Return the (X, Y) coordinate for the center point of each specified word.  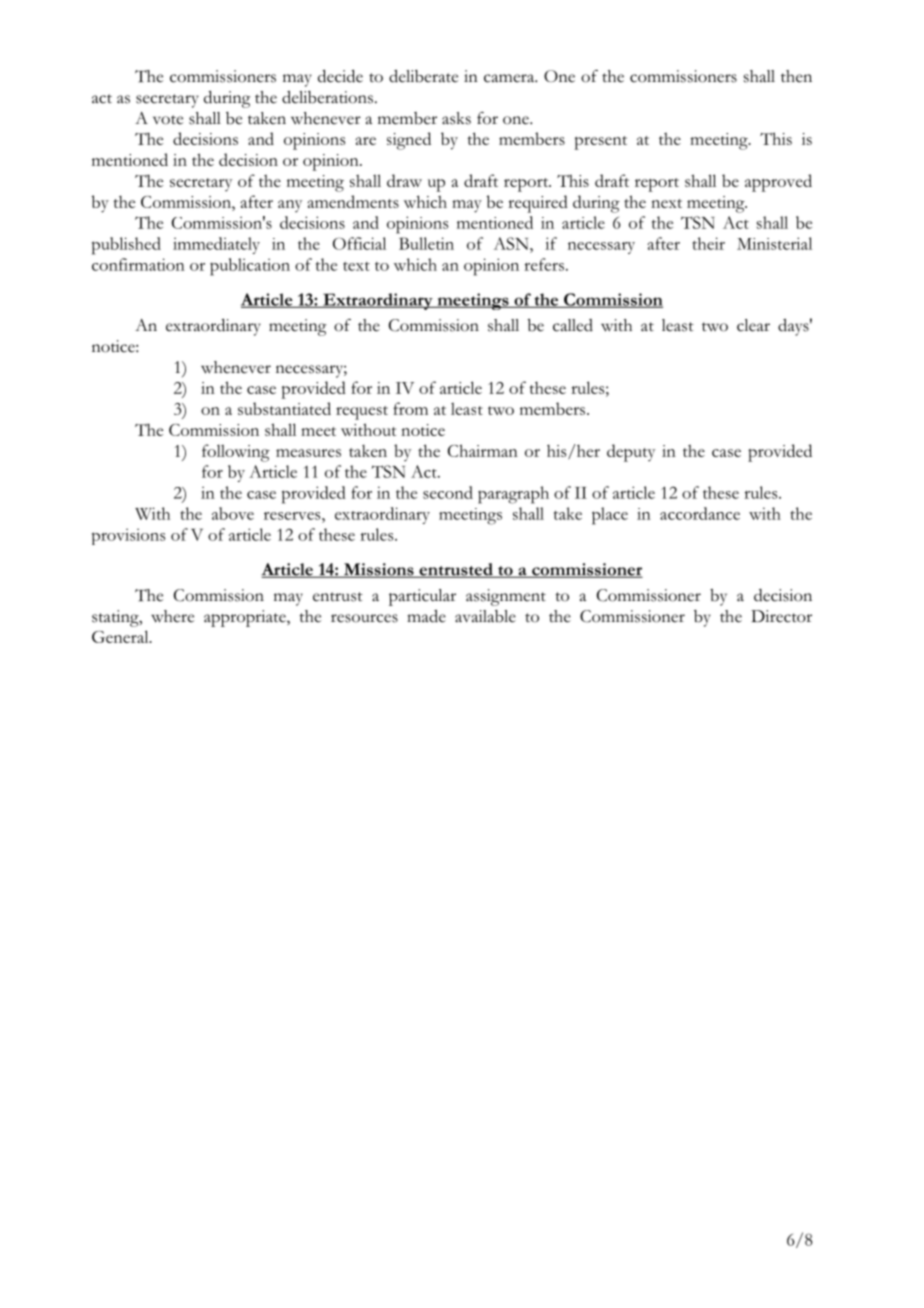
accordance (700, 513)
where (172, 616)
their (709, 243)
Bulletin (426, 243)
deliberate (423, 76)
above (233, 513)
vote (168, 120)
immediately (216, 245)
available (485, 616)
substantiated (284, 408)
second (448, 492)
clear (753, 325)
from (410, 408)
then (796, 76)
